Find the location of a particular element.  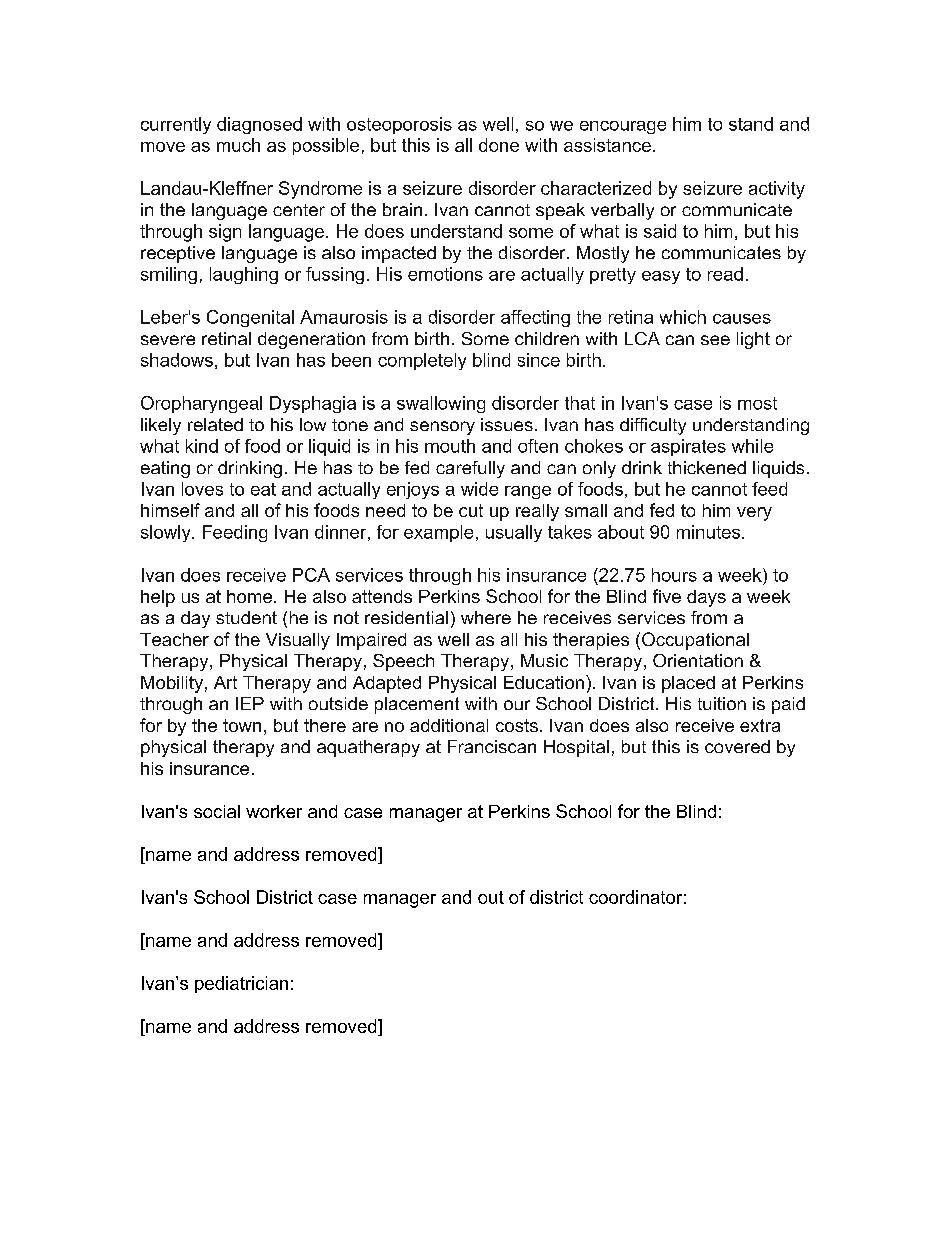

minutes is located at coordinates (710, 532).
